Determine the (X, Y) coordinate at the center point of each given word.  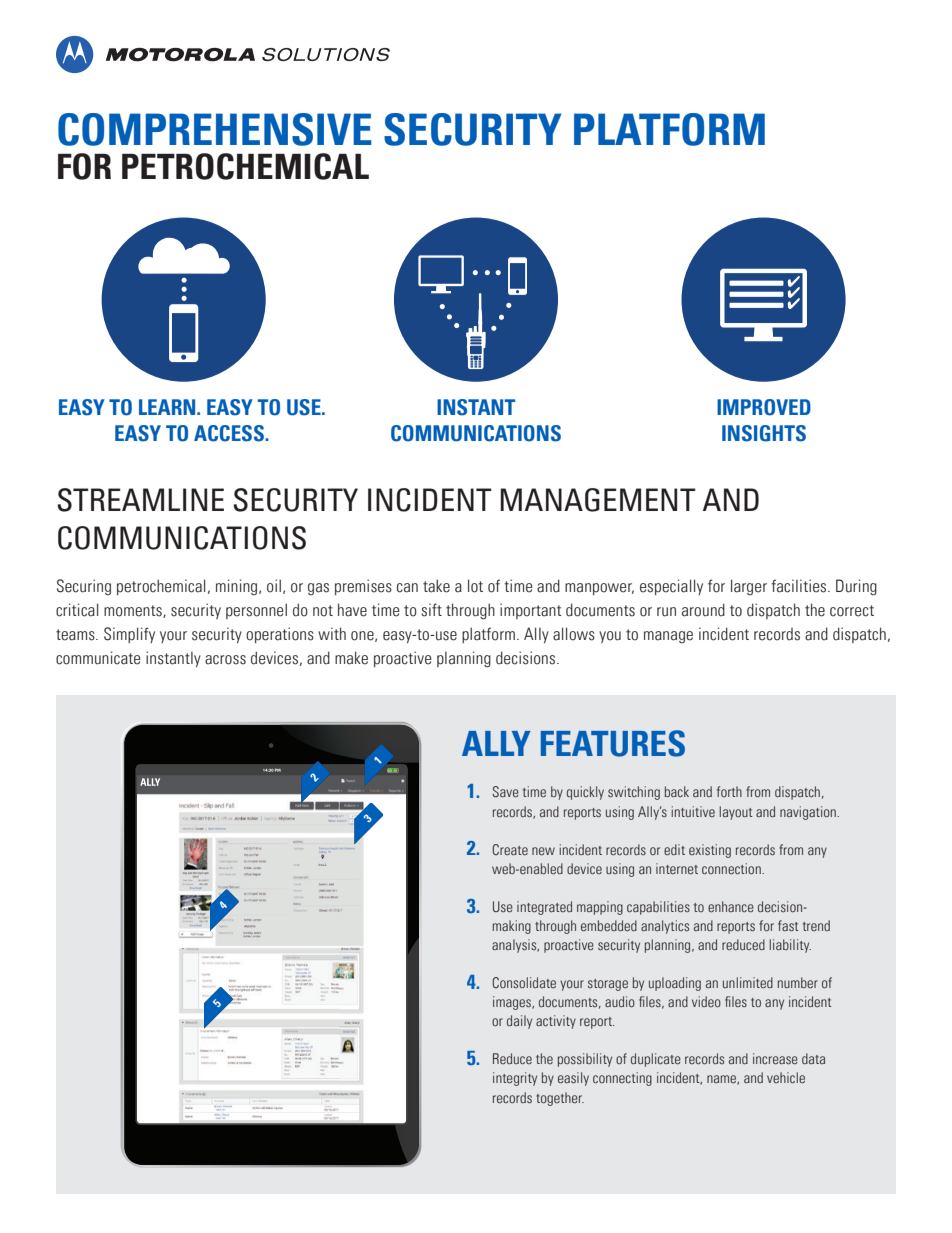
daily (519, 1022)
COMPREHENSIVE (215, 129)
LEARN (168, 407)
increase (775, 1058)
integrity (515, 1079)
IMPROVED (764, 407)
